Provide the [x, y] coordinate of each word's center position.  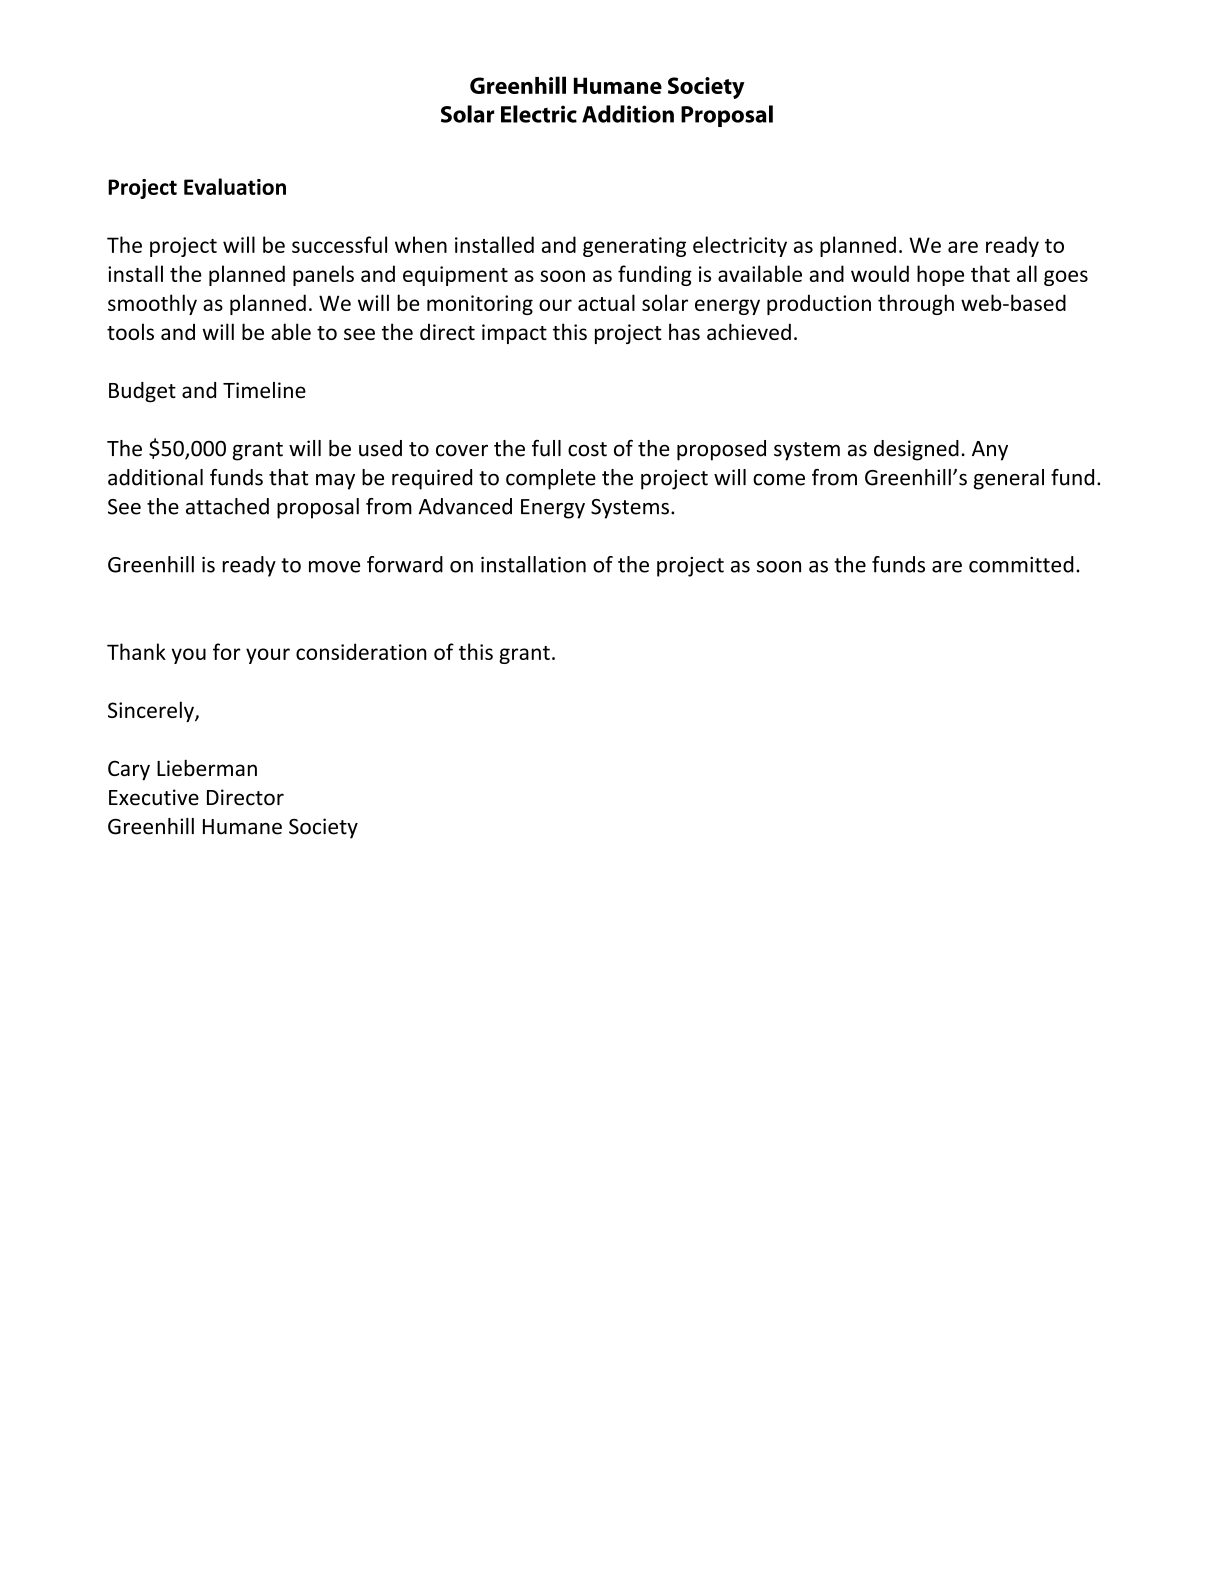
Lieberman [207, 768]
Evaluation [235, 186]
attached [227, 506]
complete [551, 479]
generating [634, 247]
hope [940, 275]
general [1008, 479]
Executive [154, 797]
